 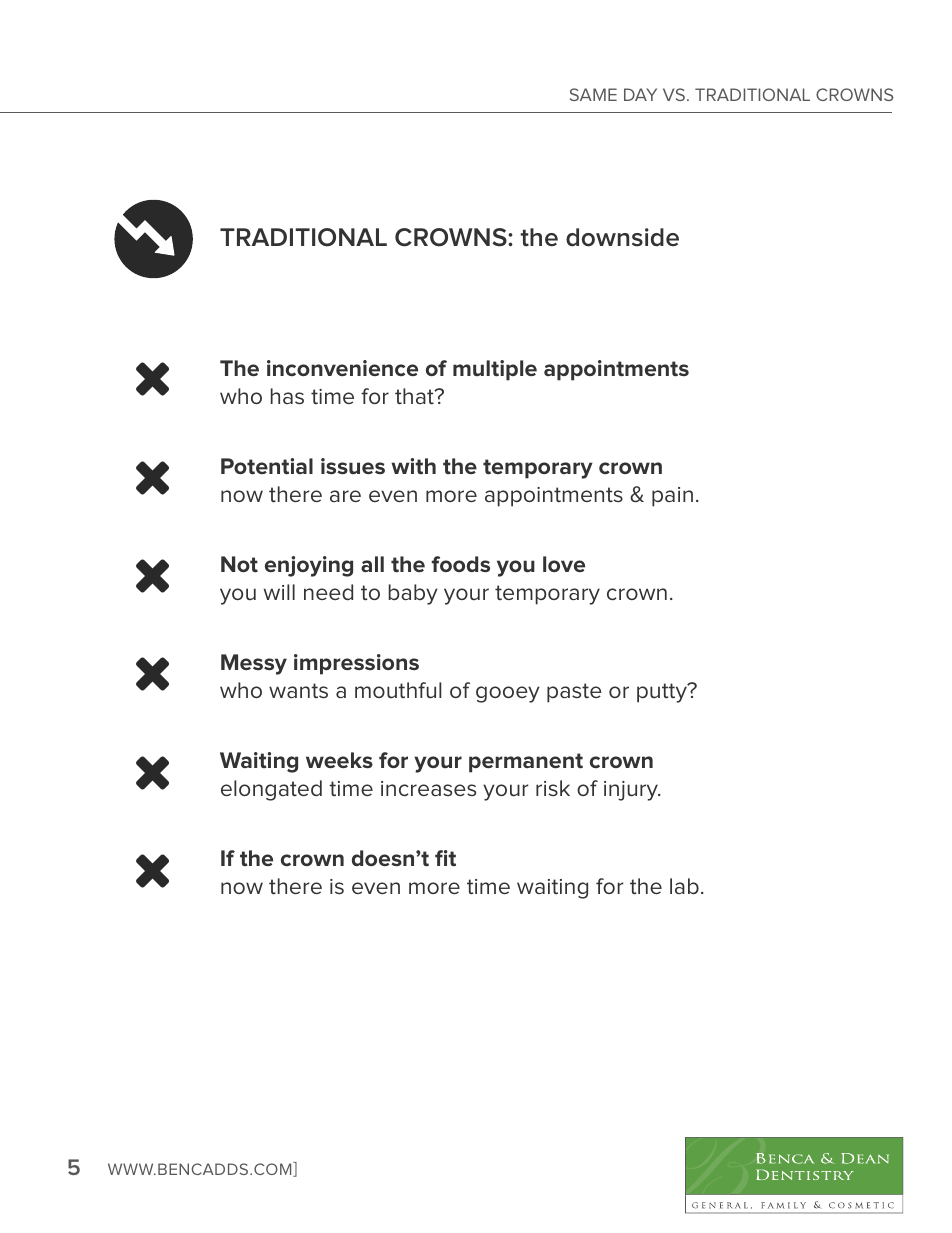 I want to click on DAY, so click(x=640, y=94).
